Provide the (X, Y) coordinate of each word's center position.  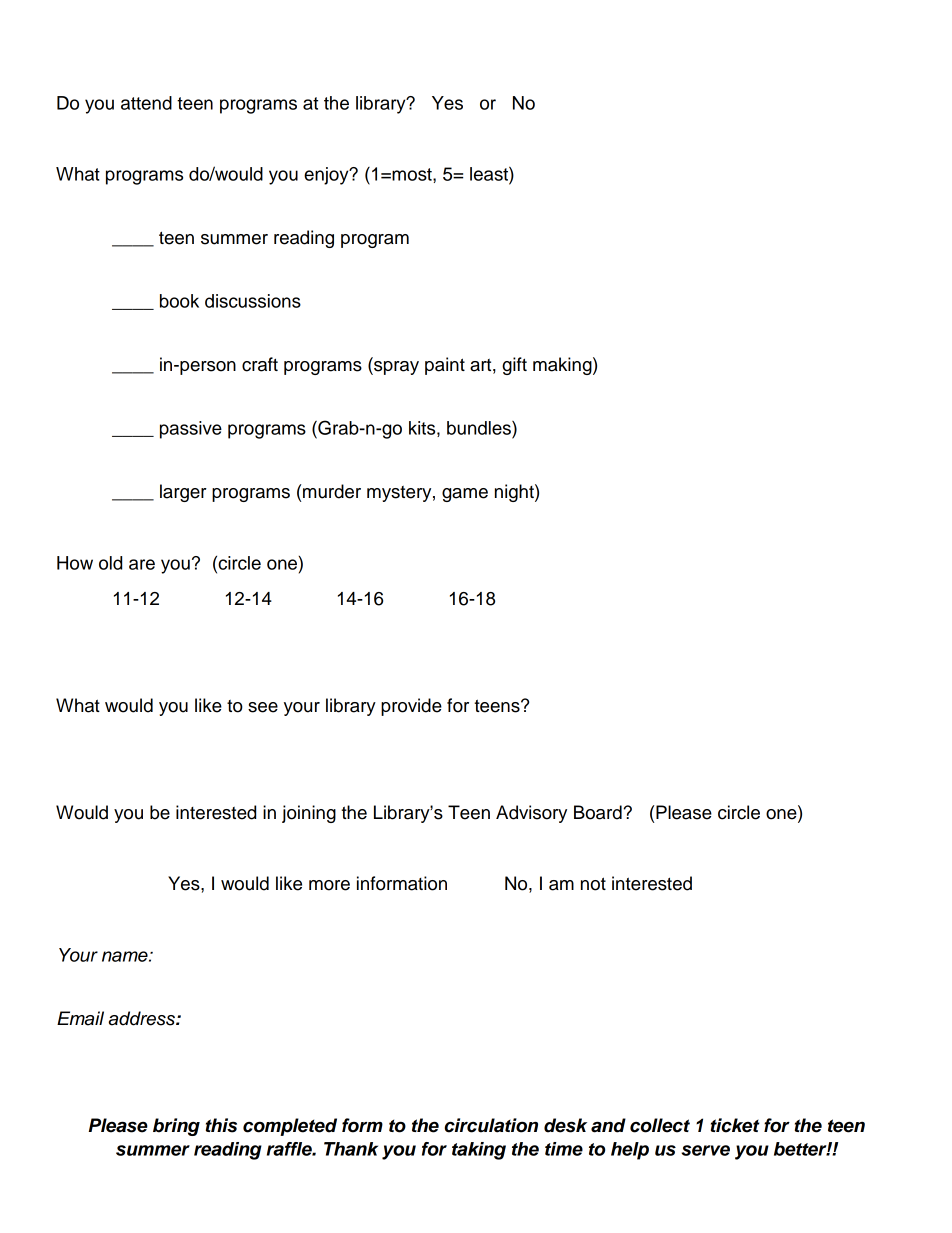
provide (411, 707)
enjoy (327, 176)
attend (146, 103)
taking (479, 1151)
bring (176, 1127)
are (142, 564)
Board (599, 812)
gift (514, 366)
